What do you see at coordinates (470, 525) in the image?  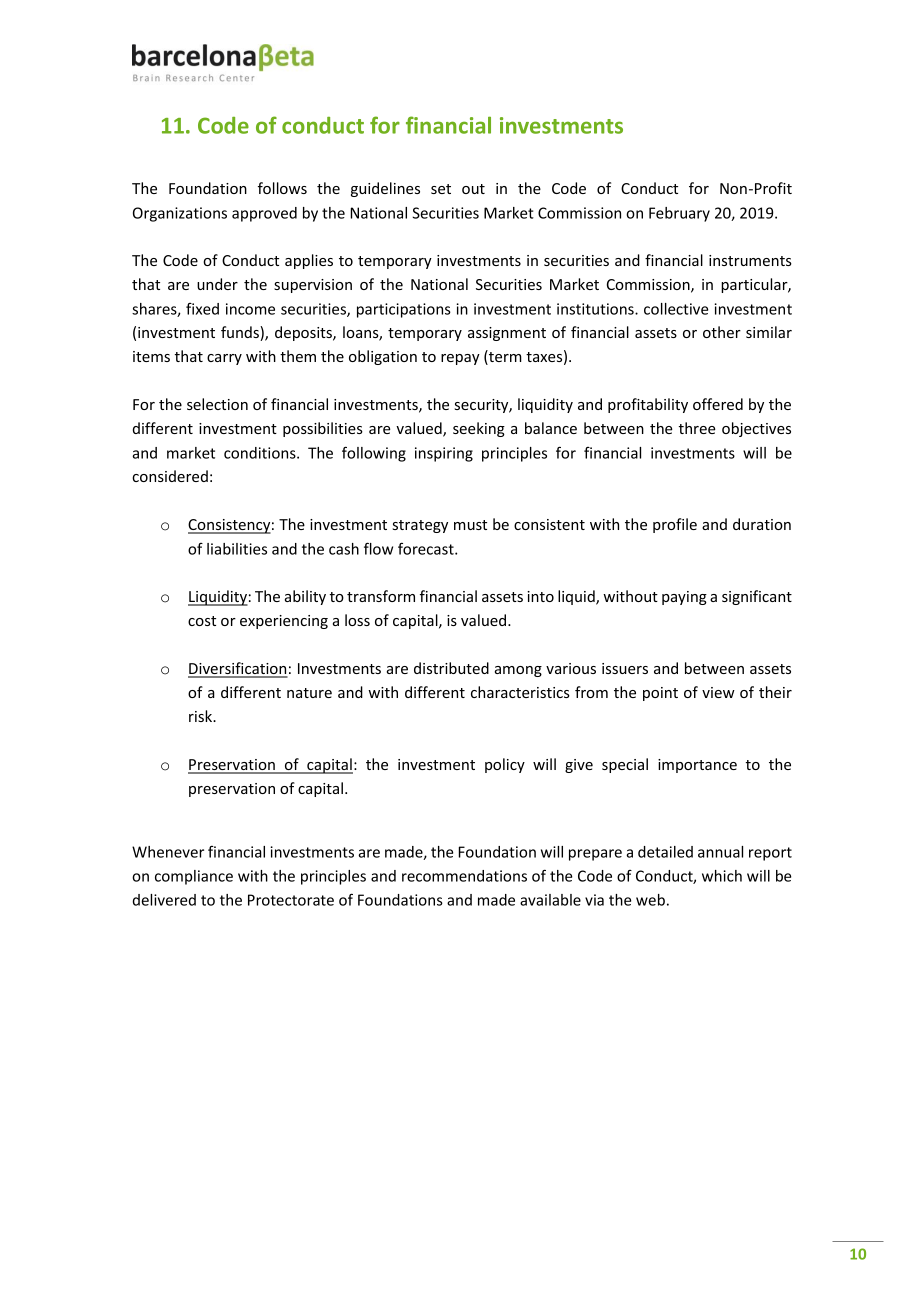 I see `must` at bounding box center [470, 525].
